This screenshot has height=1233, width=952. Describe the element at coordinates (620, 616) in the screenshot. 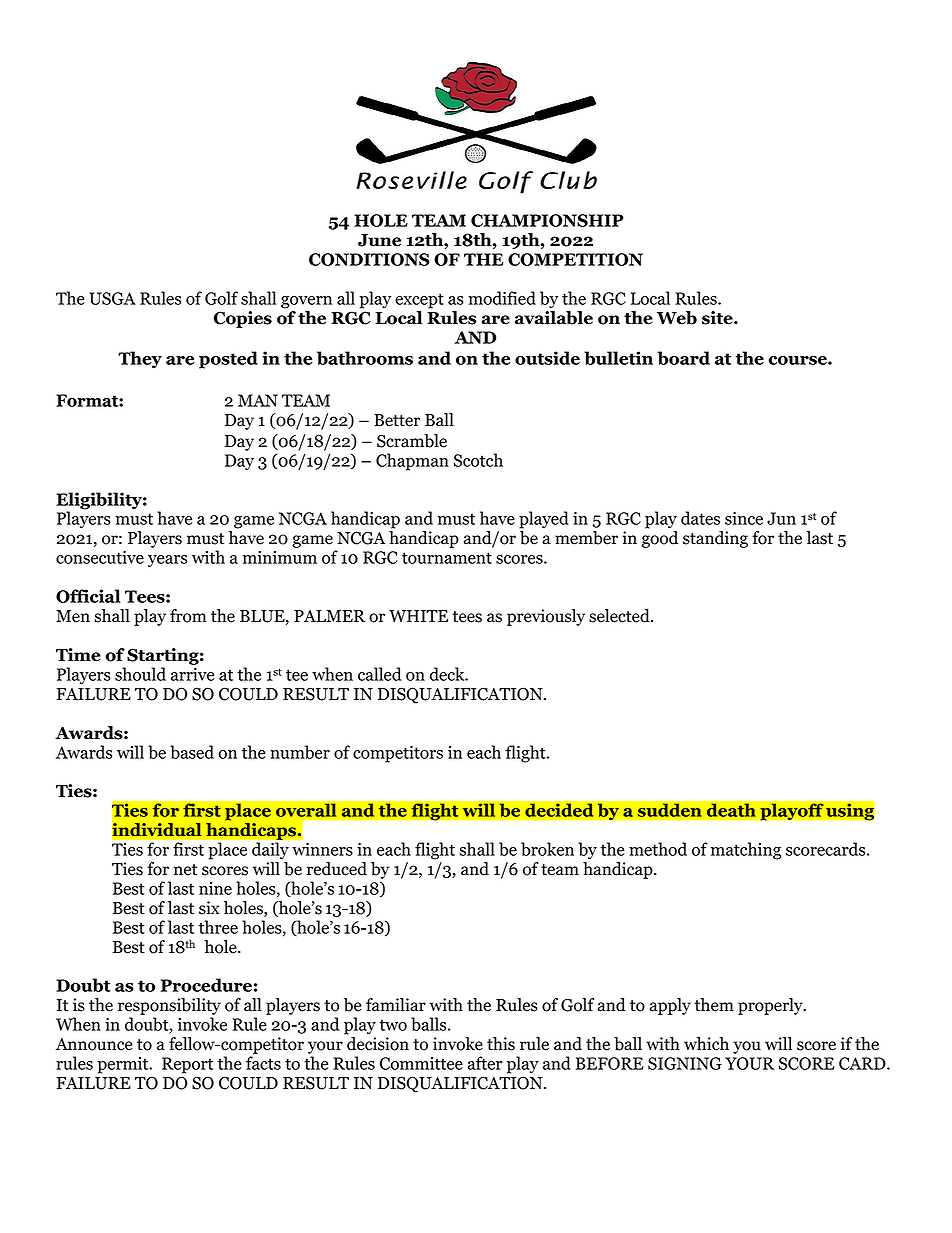

I see `selected` at that location.
